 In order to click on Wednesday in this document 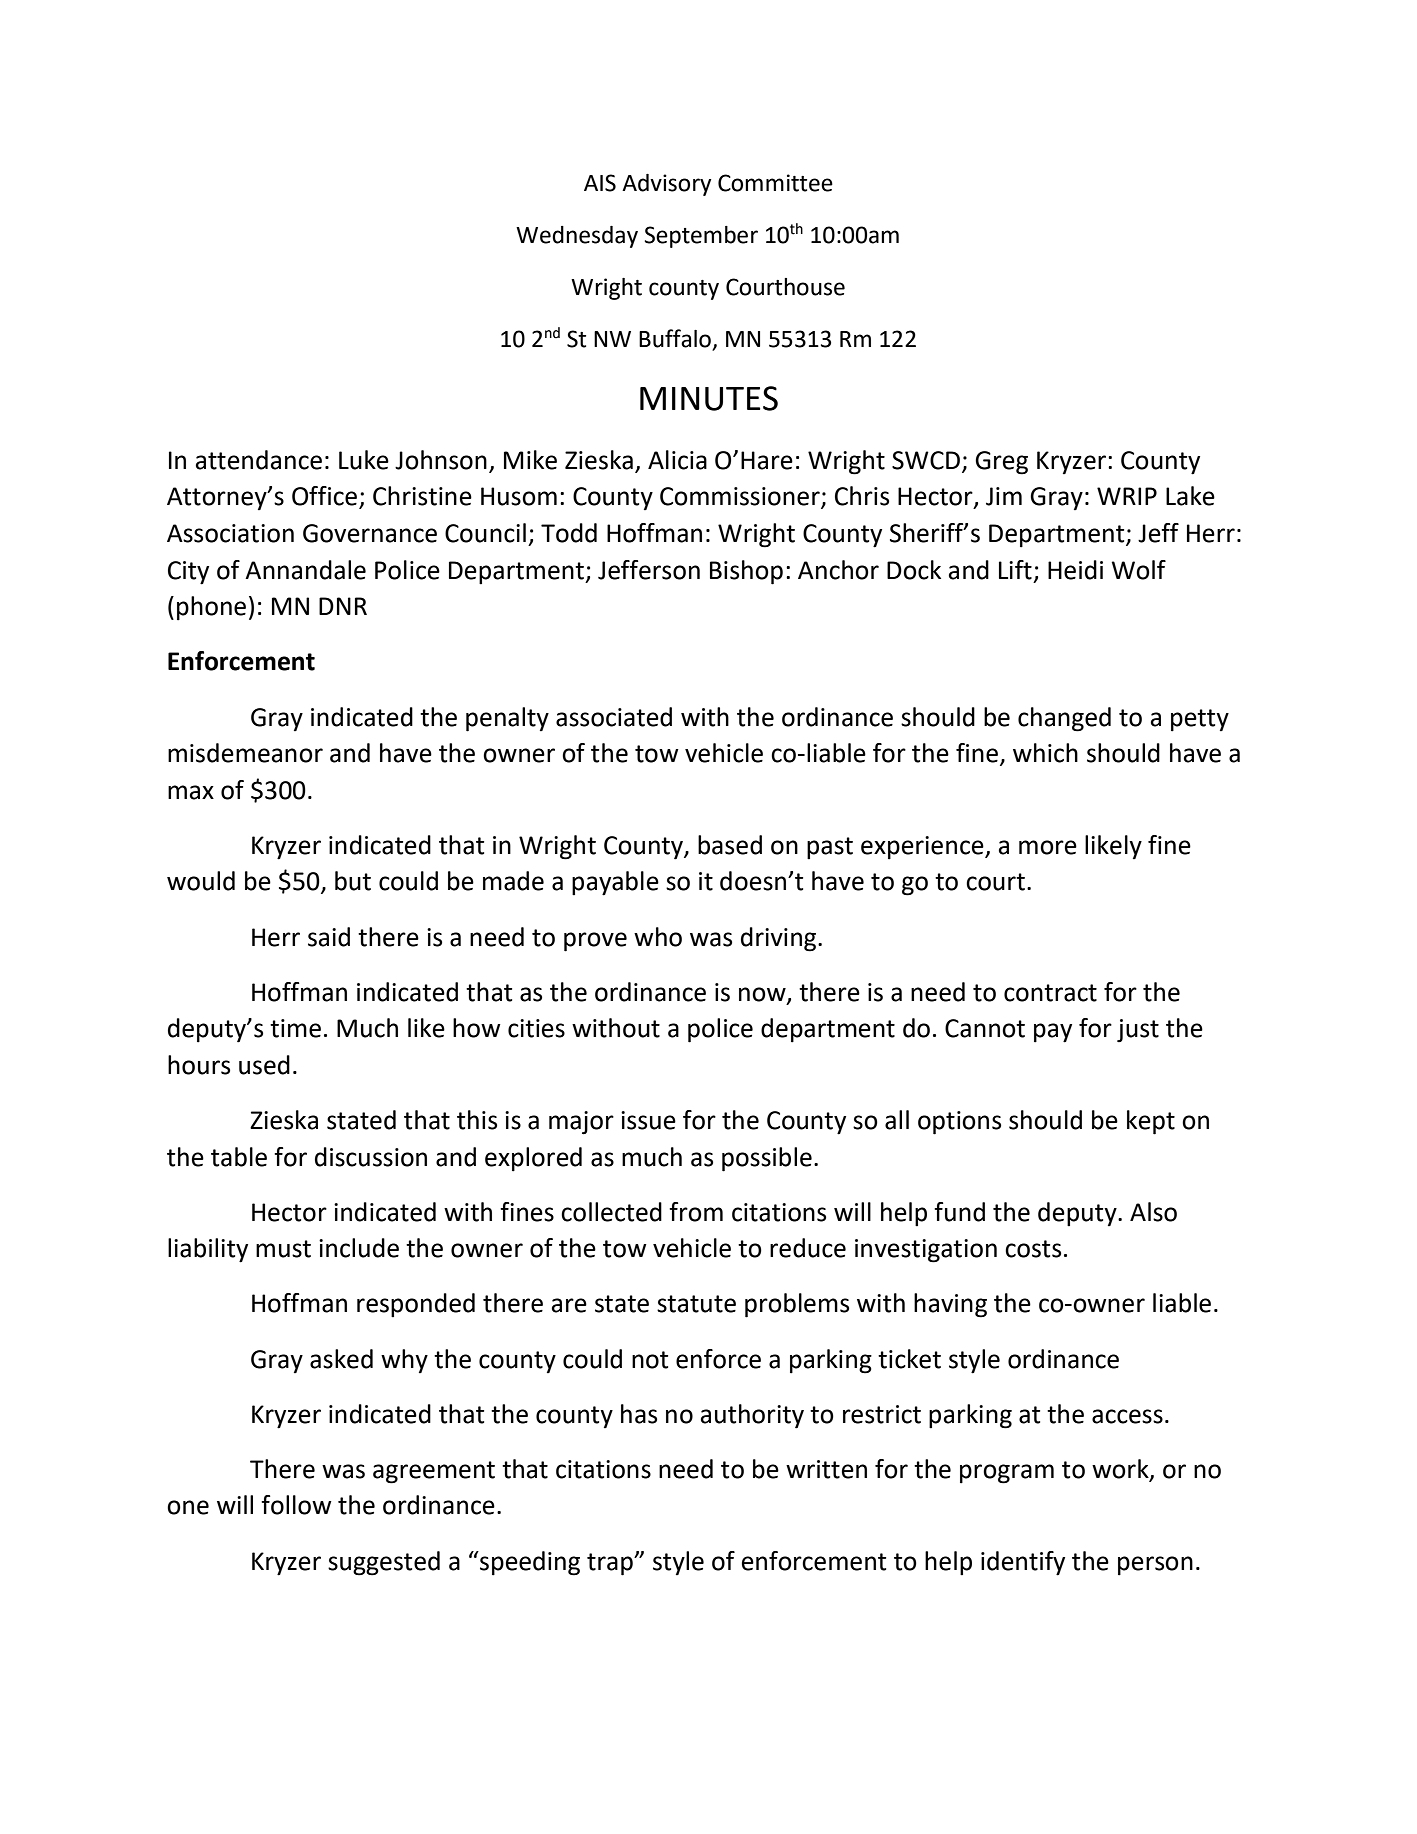, I will do `click(577, 237)`.
